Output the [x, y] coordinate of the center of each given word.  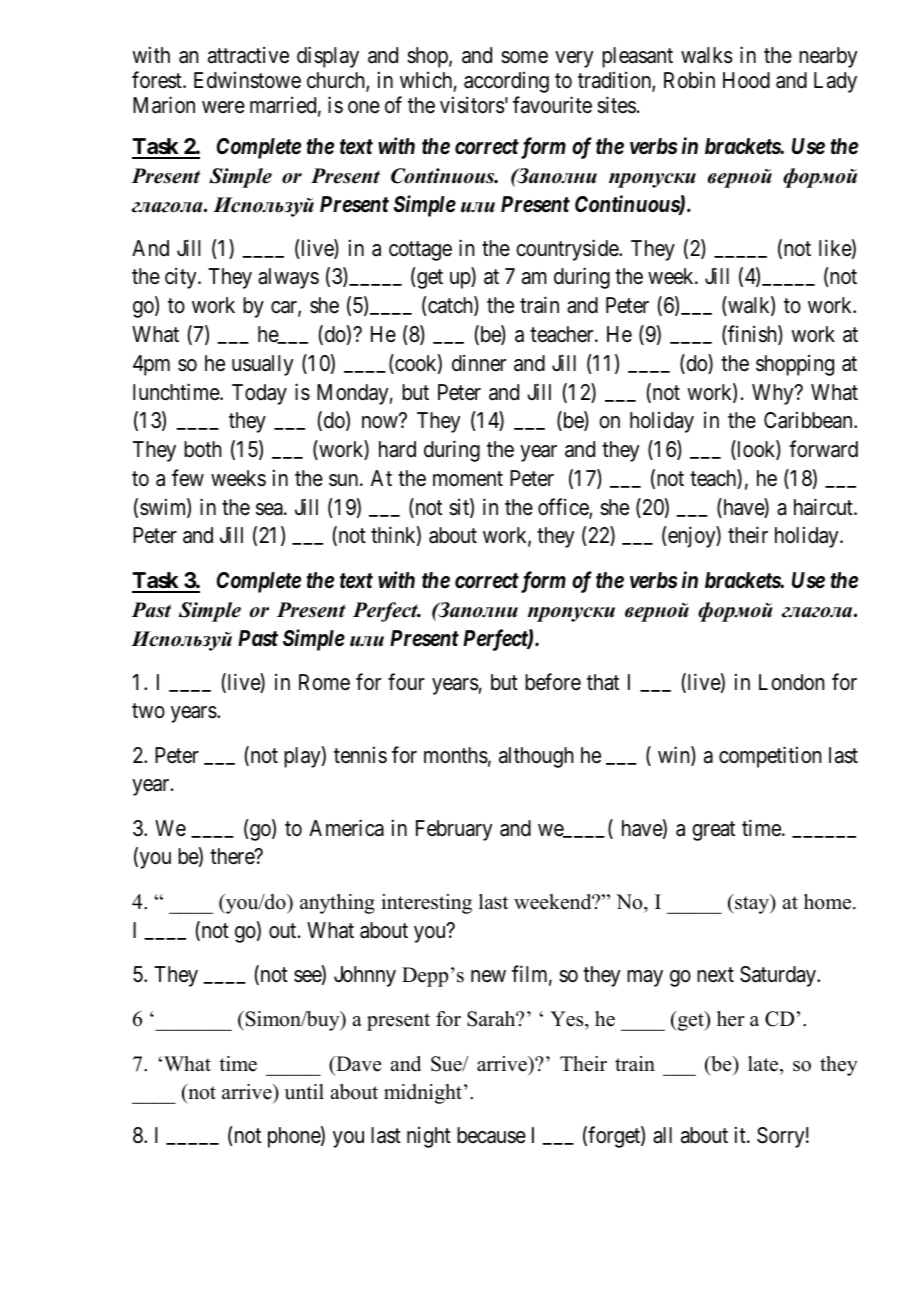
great [713, 831]
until [304, 1092]
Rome [324, 682]
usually [263, 365]
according [506, 82]
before [553, 682]
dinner [479, 363]
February [454, 830]
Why [774, 394]
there [233, 856]
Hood [746, 80]
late [764, 1064]
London [791, 682]
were [223, 107]
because [491, 1135]
